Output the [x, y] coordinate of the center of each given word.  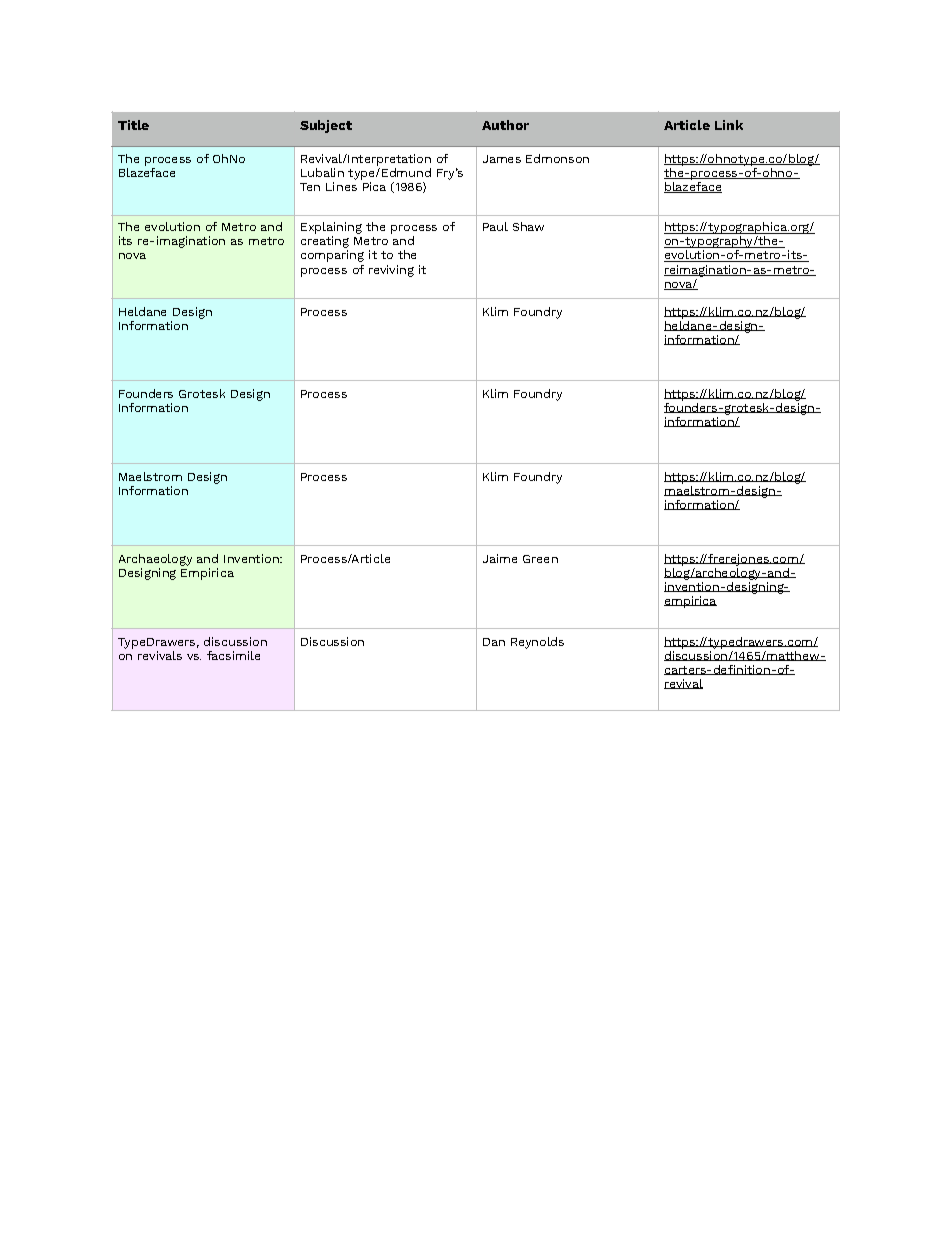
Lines [341, 186]
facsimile [233, 655]
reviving [391, 271]
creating [325, 243]
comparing [332, 256]
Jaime [500, 558]
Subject [326, 126]
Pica [374, 186]
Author [505, 125]
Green [540, 559]
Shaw [528, 226]
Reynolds [537, 643]
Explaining [331, 229]
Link [729, 125]
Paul [495, 226]
